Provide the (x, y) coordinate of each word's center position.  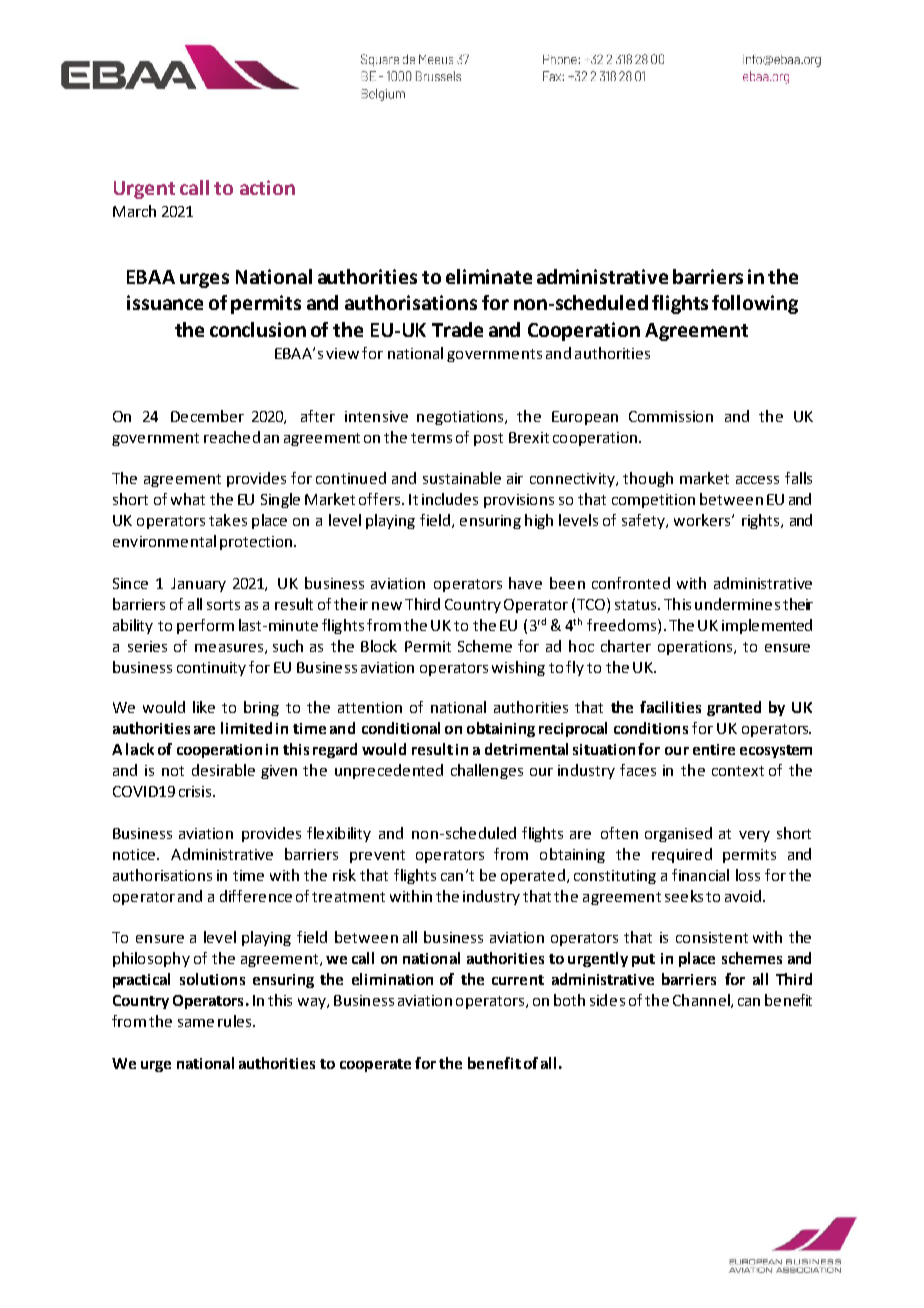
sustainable (462, 478)
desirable (223, 770)
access (757, 480)
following (755, 304)
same (196, 1023)
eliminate (489, 276)
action (267, 187)
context (738, 771)
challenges (487, 771)
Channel (702, 1001)
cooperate (375, 1065)
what (188, 499)
